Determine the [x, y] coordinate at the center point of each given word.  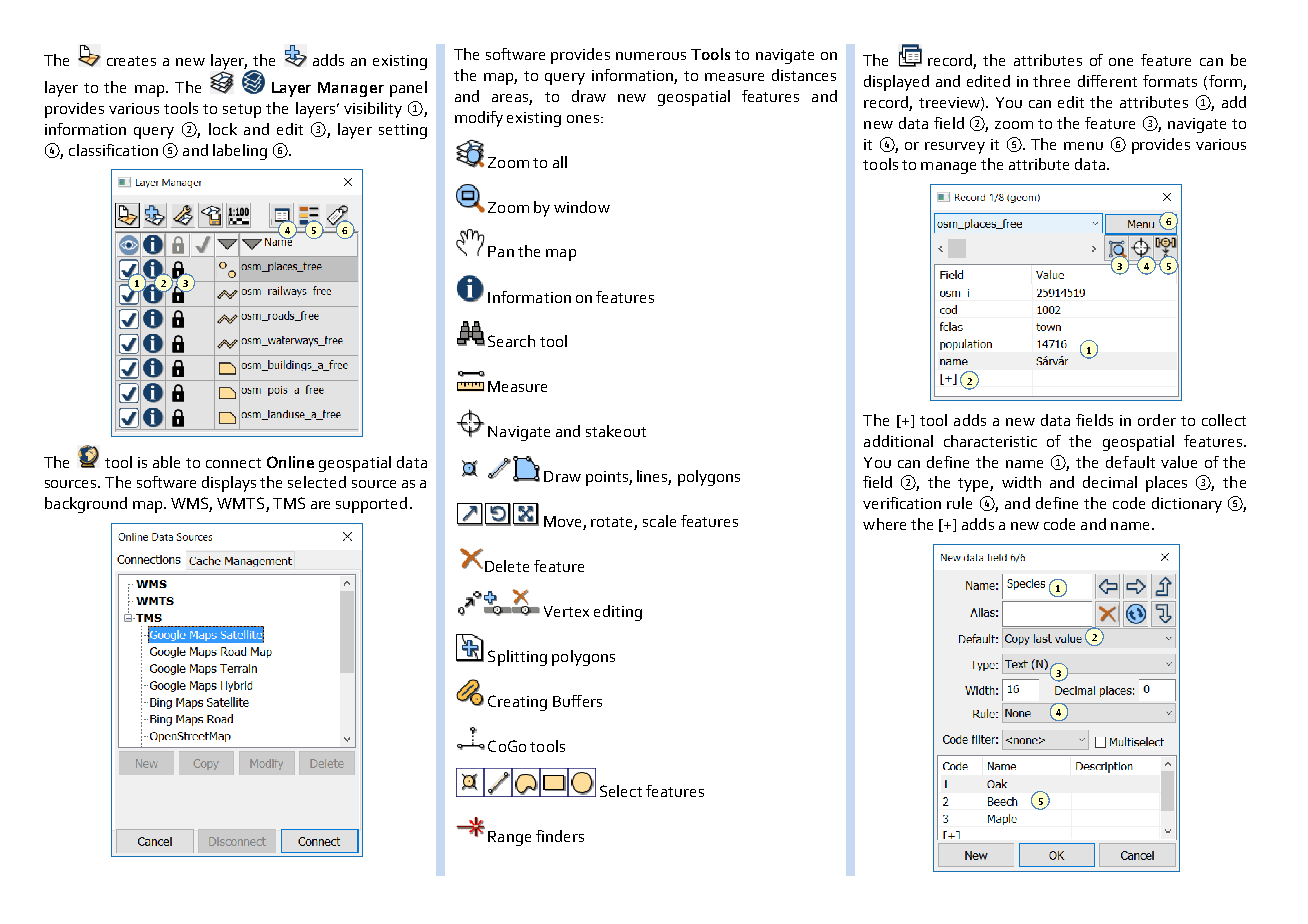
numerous [651, 56]
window [582, 207]
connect [233, 463]
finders [560, 836]
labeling [240, 152]
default [1130, 462]
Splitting [517, 658]
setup [242, 111]
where [884, 524]
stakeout [616, 431]
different [1107, 81]
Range [509, 838]
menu [1083, 146]
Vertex [566, 611]
